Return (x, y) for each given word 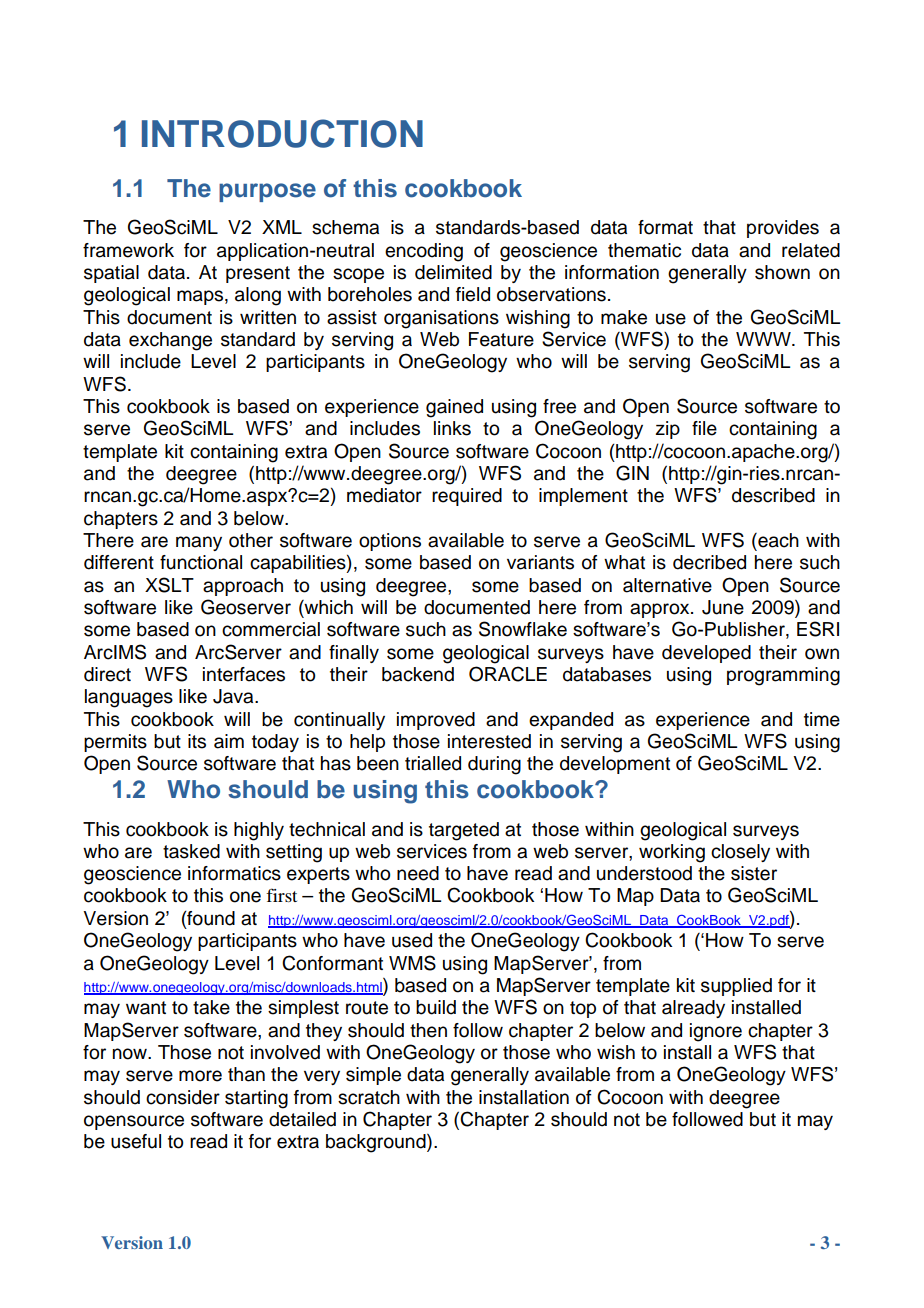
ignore (716, 1032)
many (199, 543)
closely (740, 853)
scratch (369, 1097)
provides (783, 229)
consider (183, 1097)
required (467, 497)
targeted (464, 831)
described (773, 495)
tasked (191, 851)
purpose (267, 192)
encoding (424, 252)
